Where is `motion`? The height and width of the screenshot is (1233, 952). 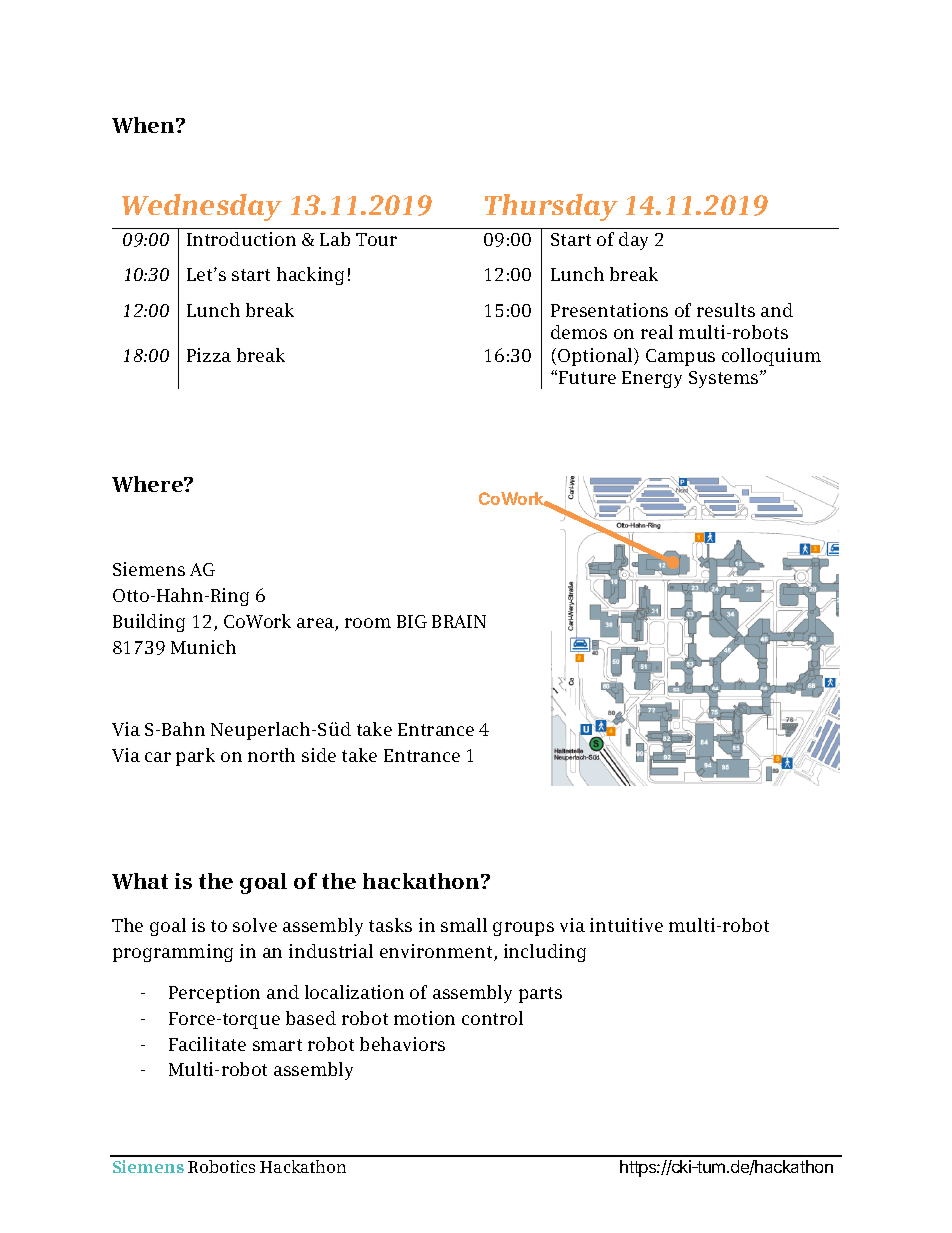
motion is located at coordinates (424, 1018).
